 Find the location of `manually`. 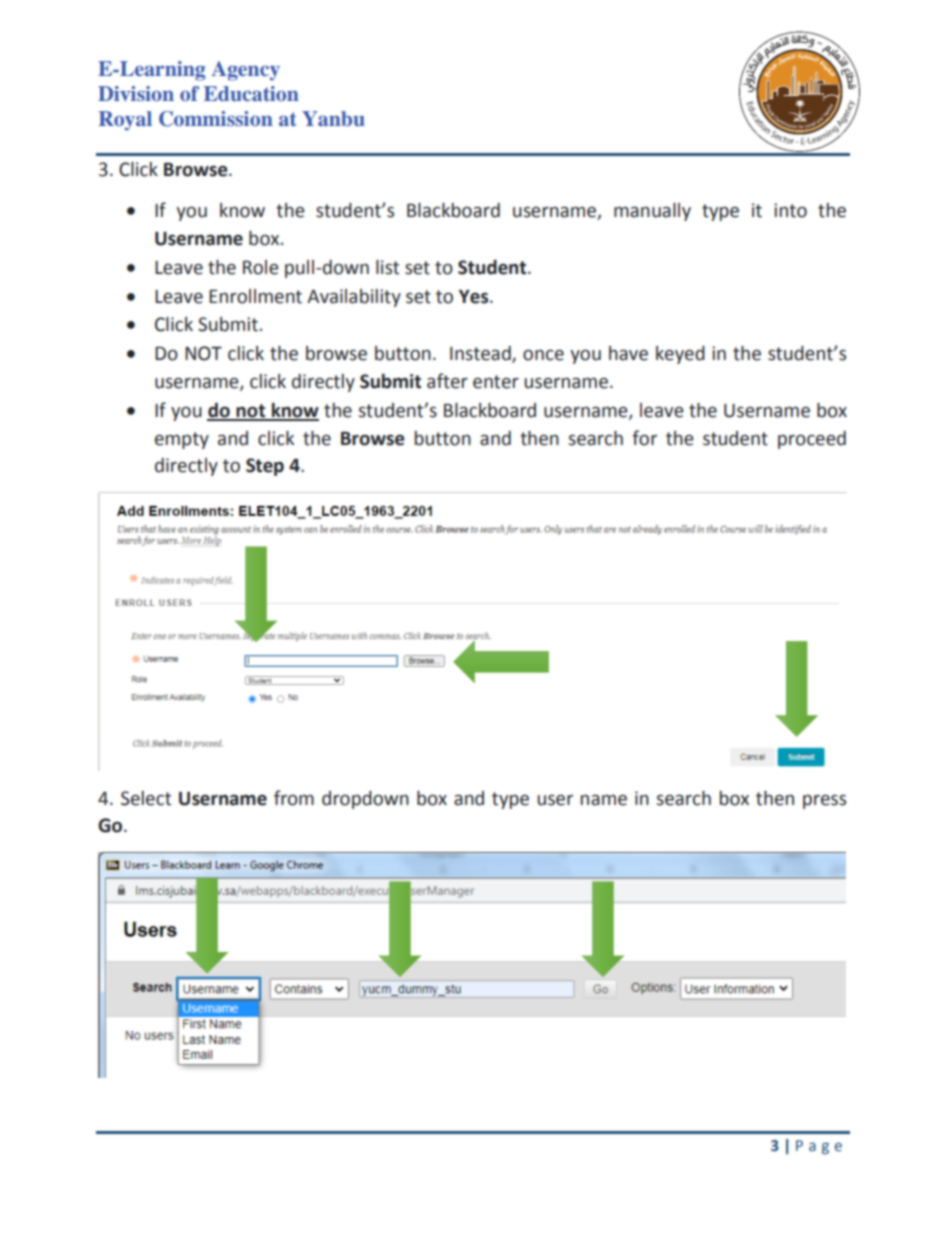

manually is located at coordinates (652, 212).
